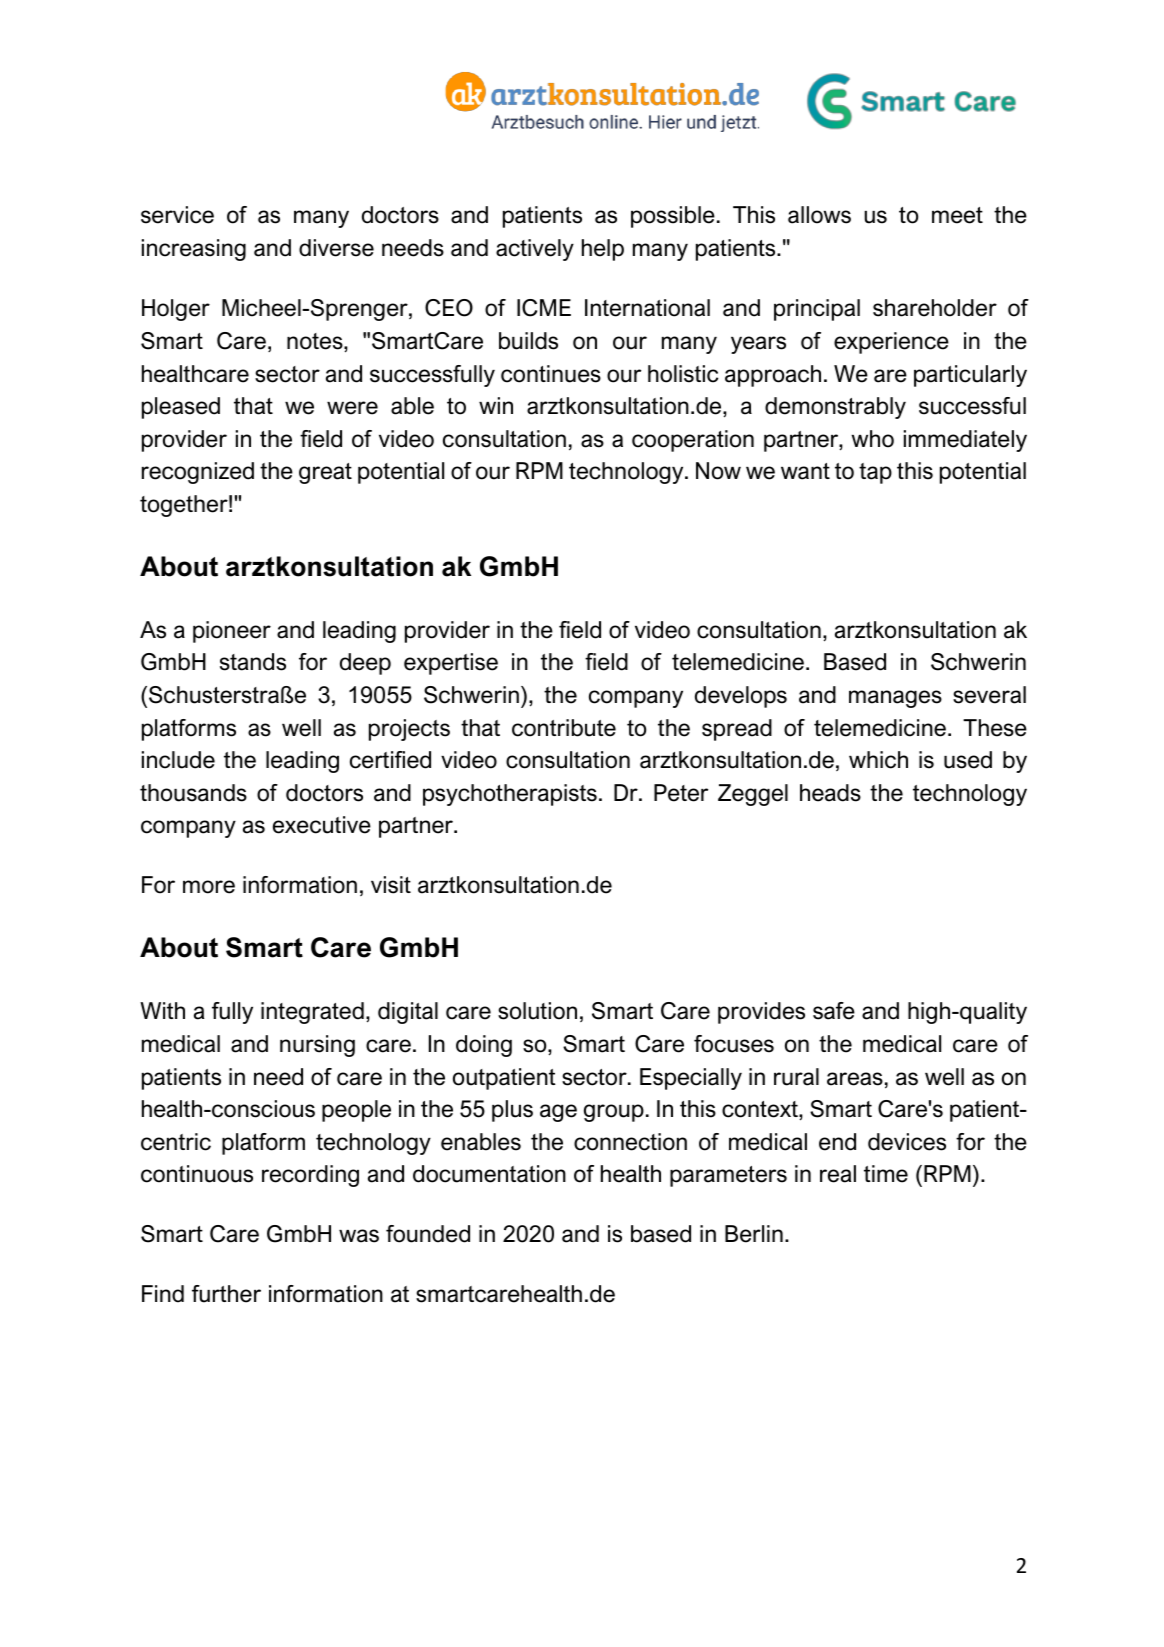 The height and width of the screenshot is (1647, 1164). What do you see at coordinates (957, 215) in the screenshot?
I see `meet` at bounding box center [957, 215].
